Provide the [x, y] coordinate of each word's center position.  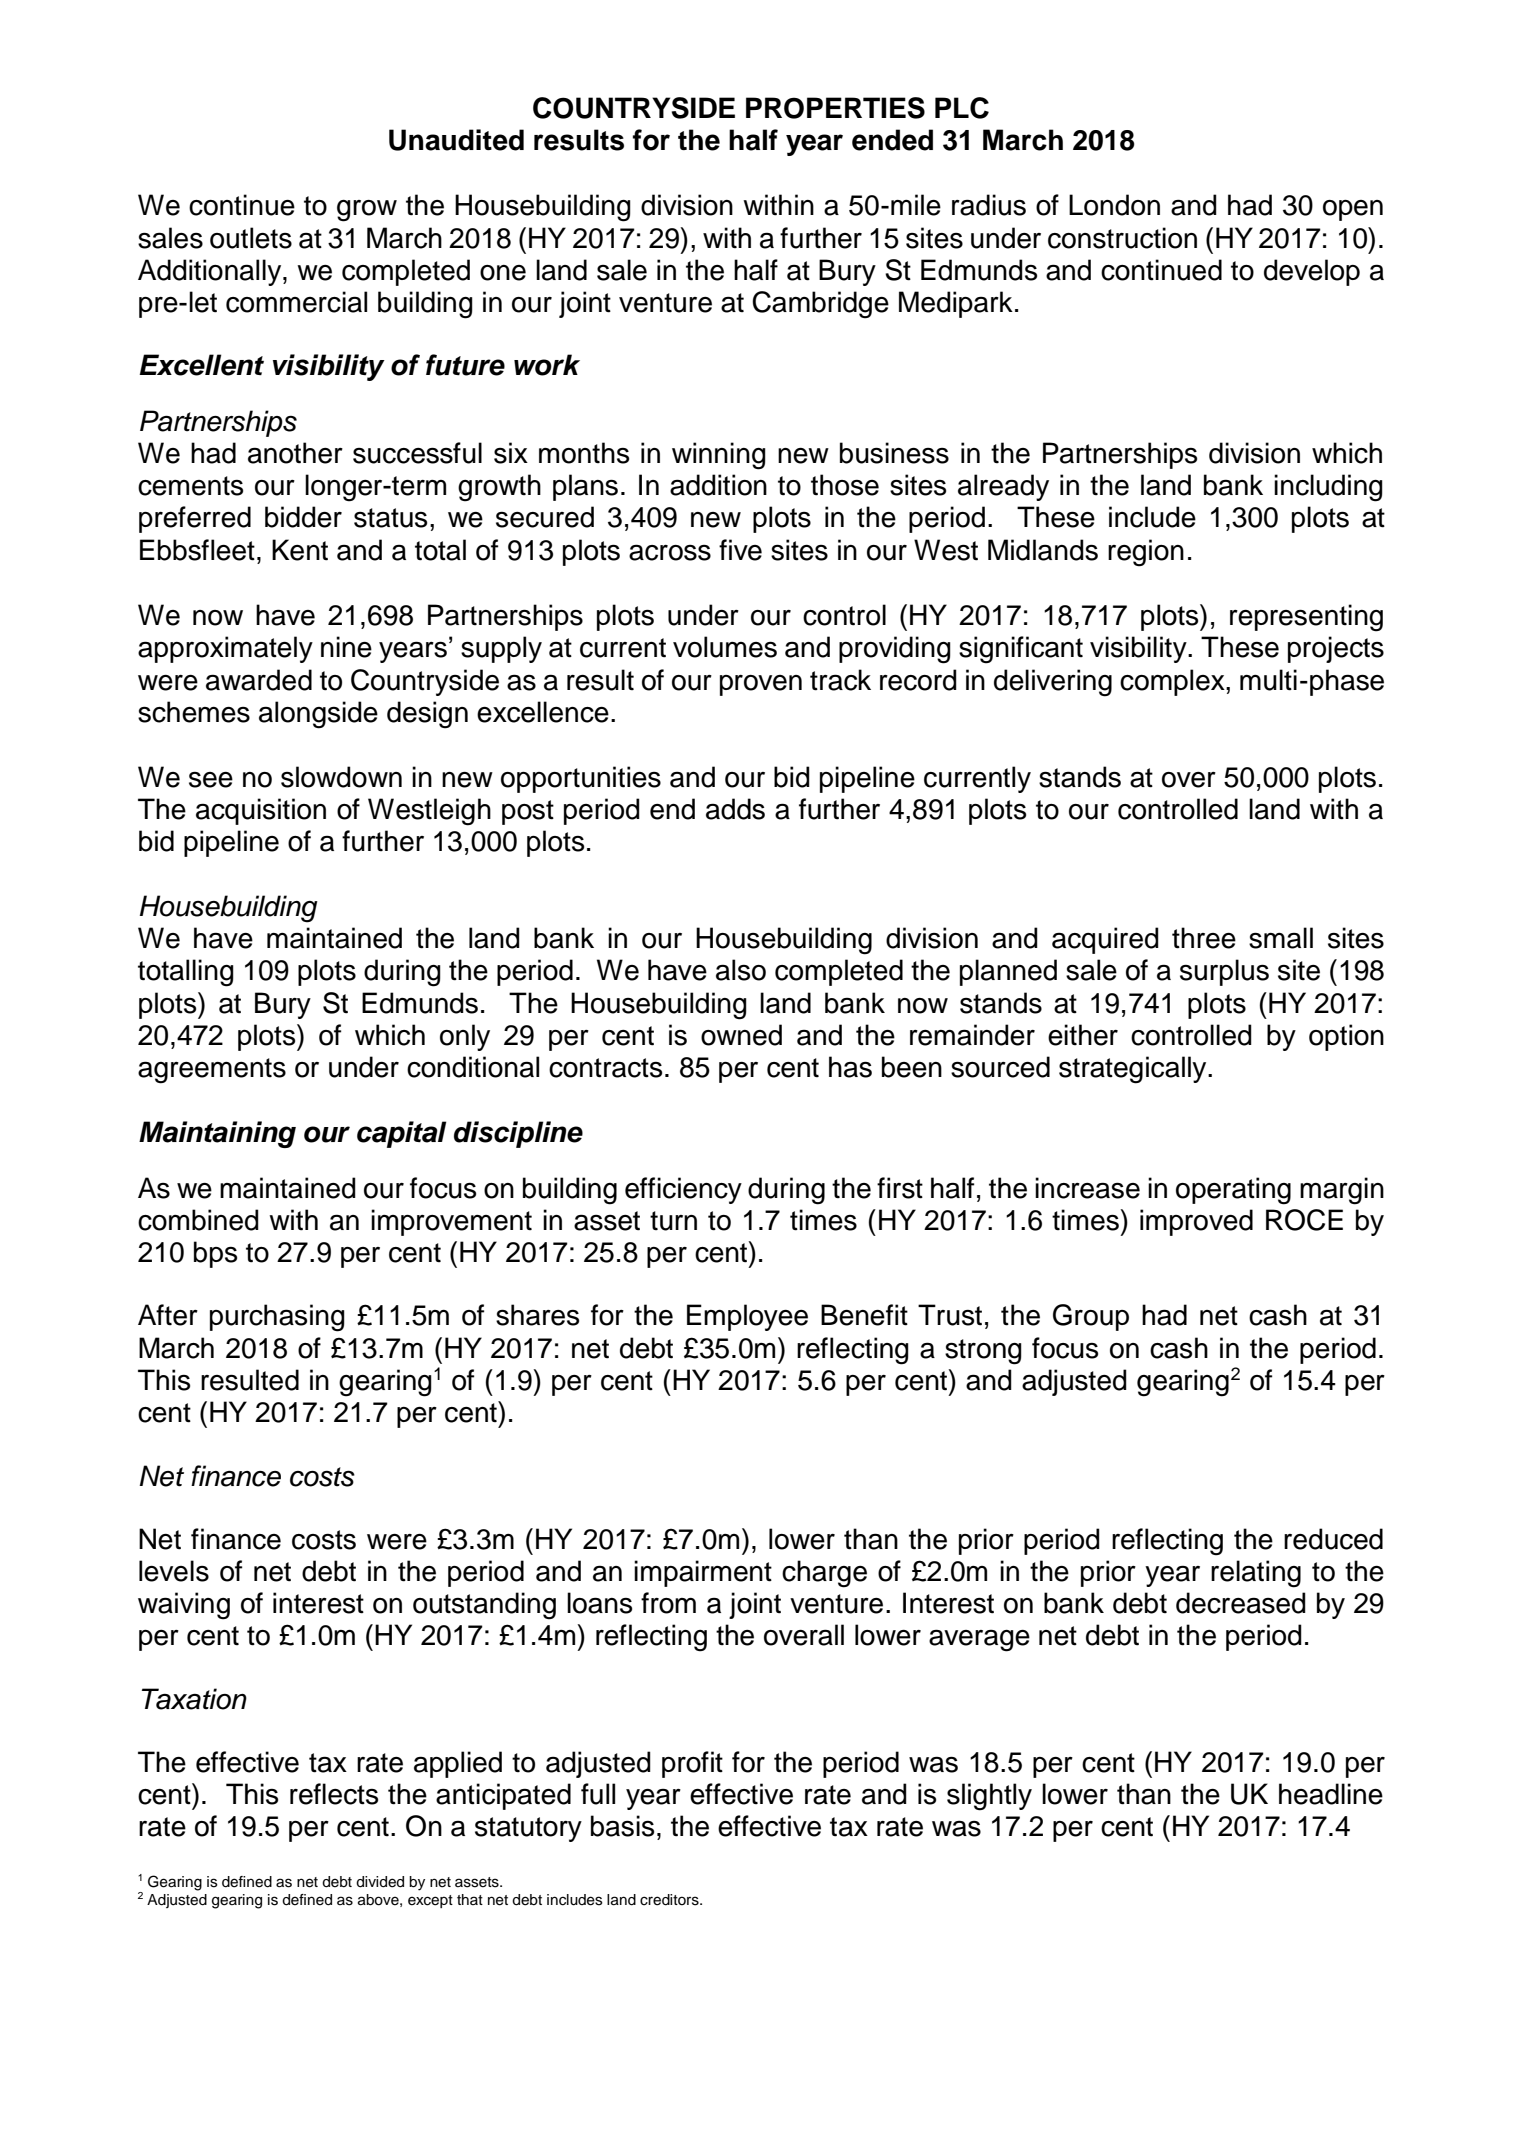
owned [741, 1035]
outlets [251, 238]
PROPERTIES [835, 108]
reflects [334, 1794]
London [1114, 205]
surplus [1224, 972]
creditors [670, 1900]
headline [1331, 1794]
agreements [212, 1071]
